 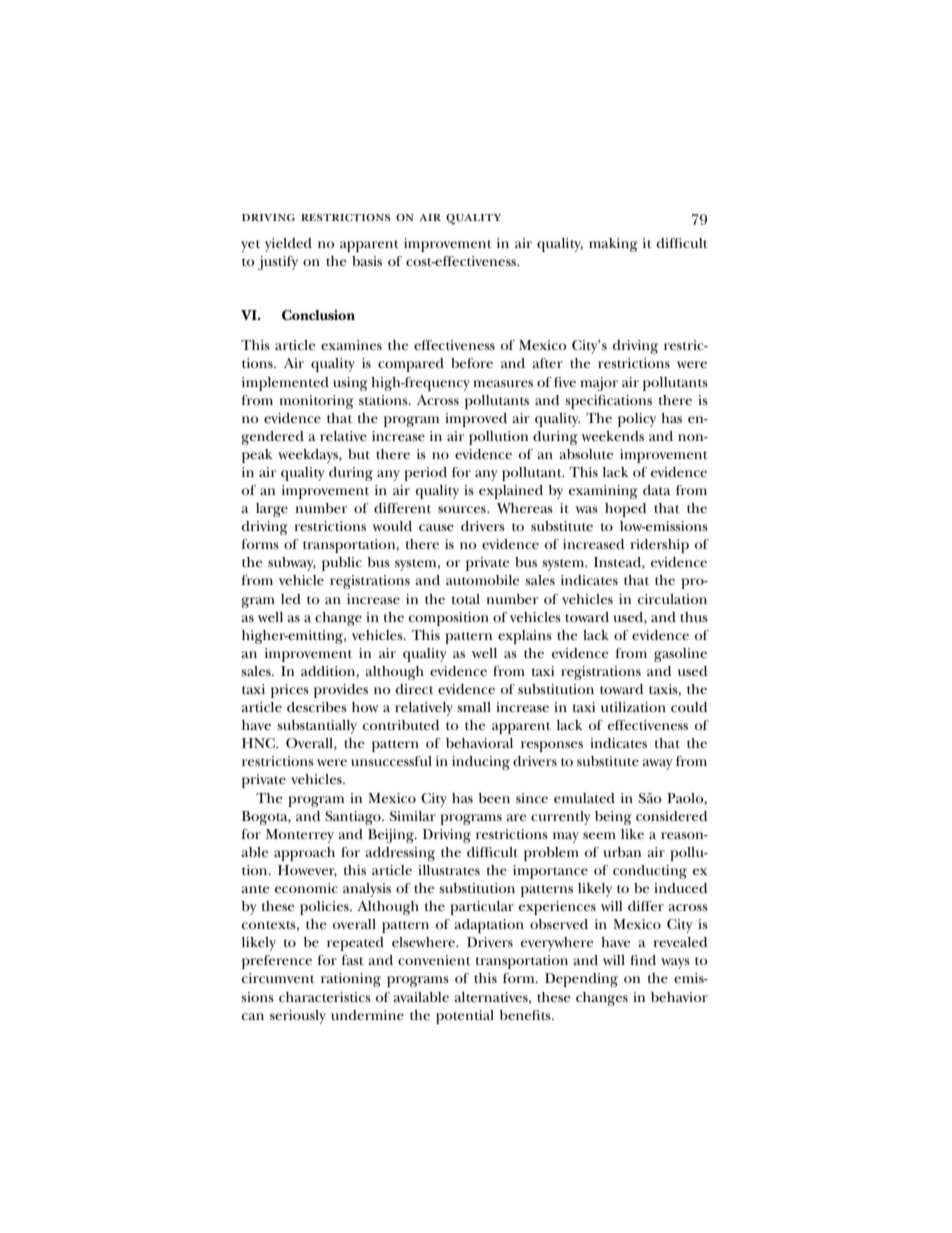 What do you see at coordinates (272, 510) in the screenshot?
I see `large` at bounding box center [272, 510].
